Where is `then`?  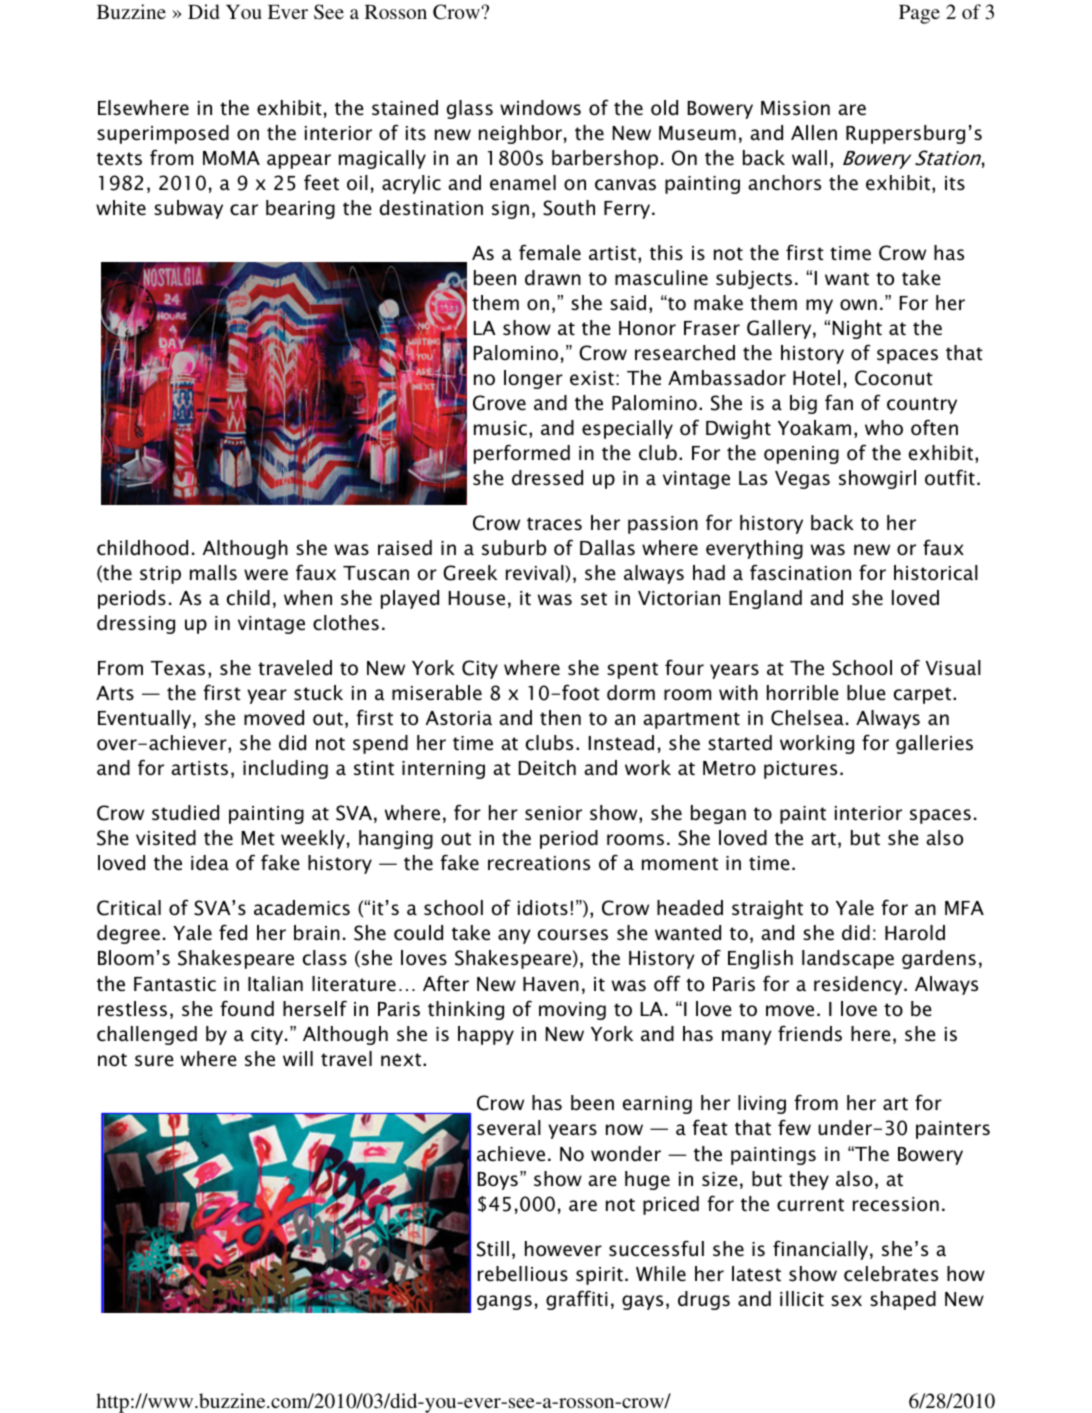 then is located at coordinates (560, 718).
